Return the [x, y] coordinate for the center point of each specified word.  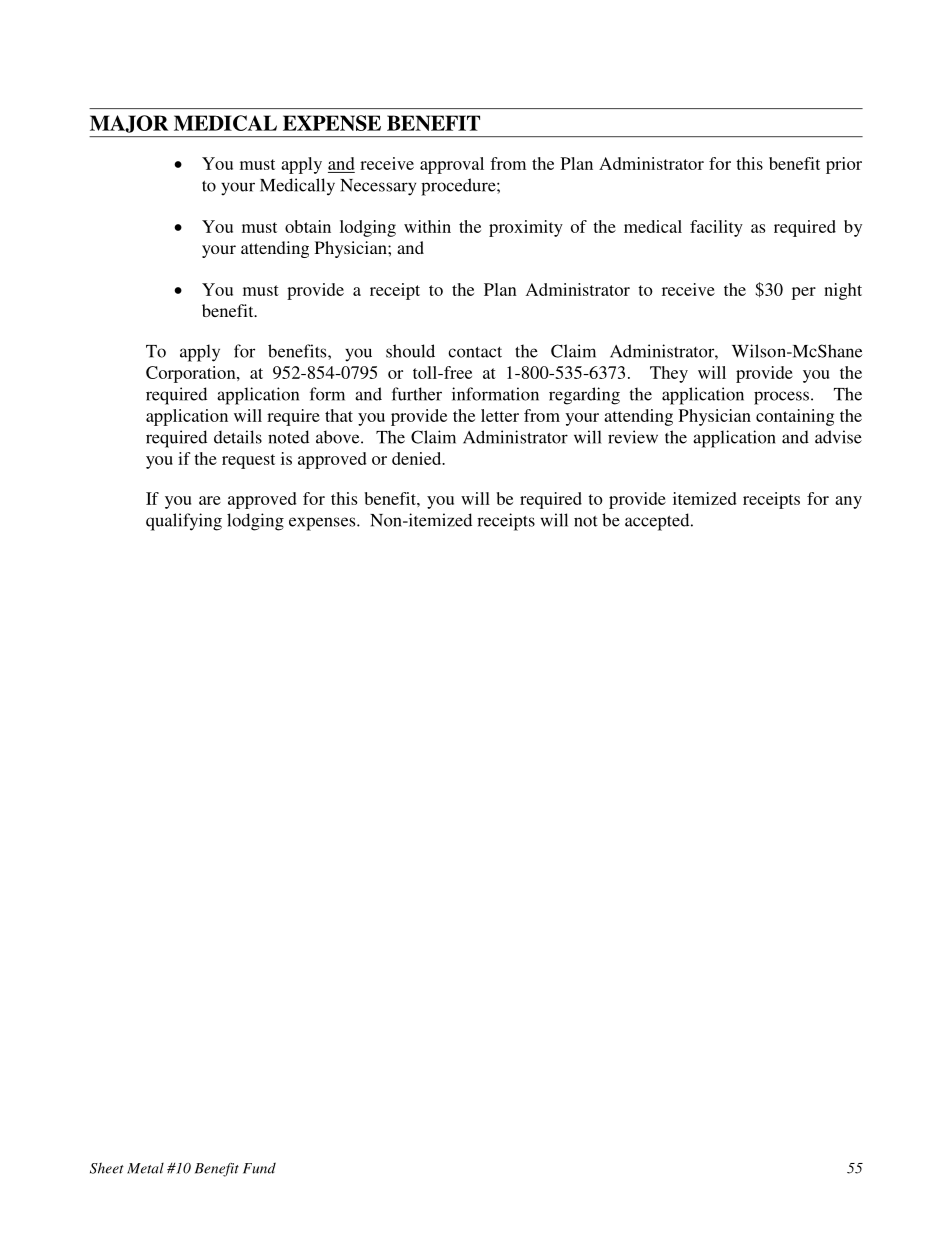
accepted [658, 522]
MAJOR [129, 124]
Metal [145, 1168]
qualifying [184, 522]
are [210, 500]
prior [844, 165]
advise [838, 437]
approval [452, 165]
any [848, 502]
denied [418, 458]
